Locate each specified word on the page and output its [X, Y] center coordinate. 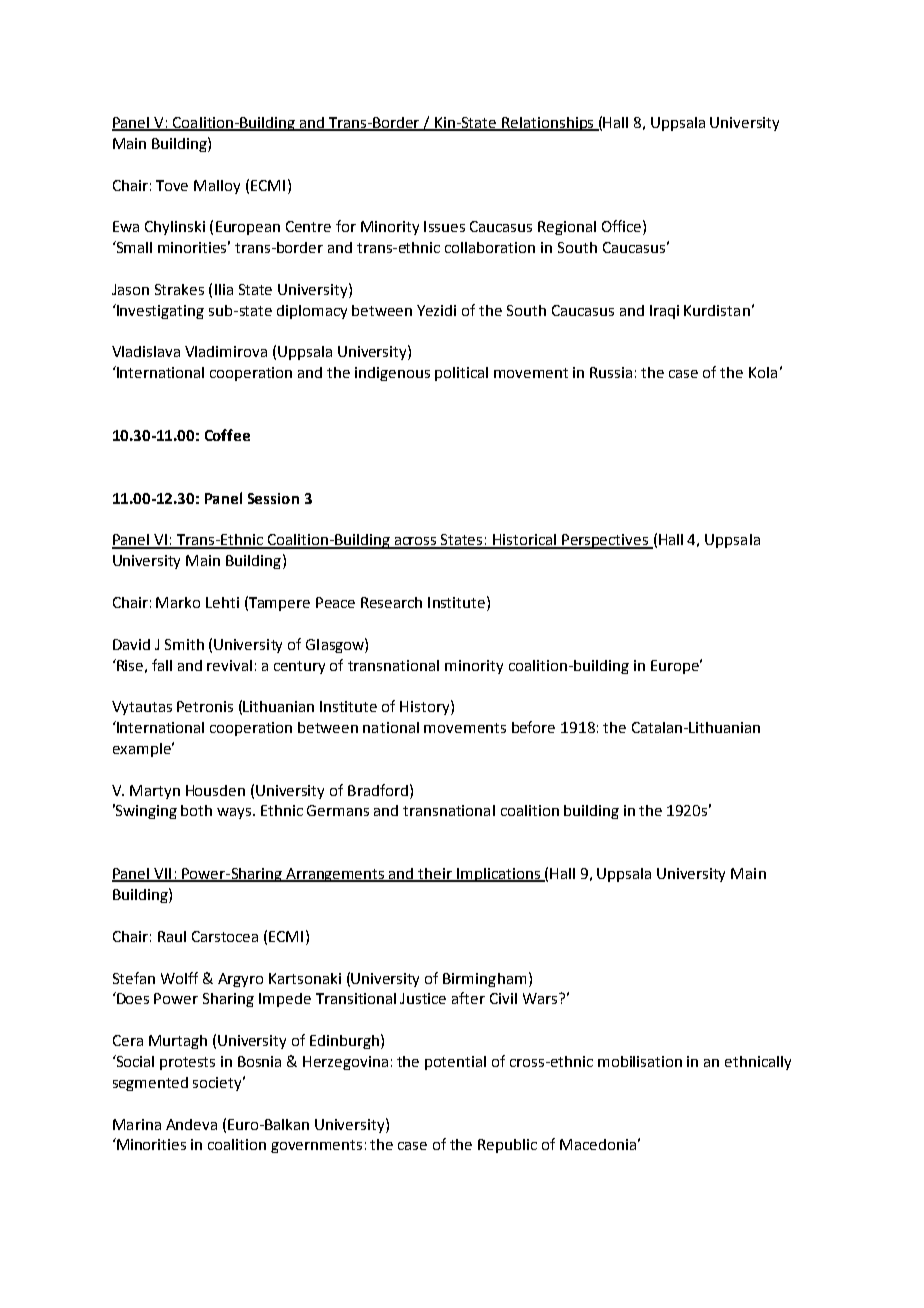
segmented [150, 1084]
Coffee [227, 435]
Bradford [378, 790]
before [533, 727]
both [196, 810]
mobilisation [640, 1061]
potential [455, 1063]
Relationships [548, 124]
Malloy [217, 187]
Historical [525, 541]
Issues [444, 226]
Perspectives [605, 541]
